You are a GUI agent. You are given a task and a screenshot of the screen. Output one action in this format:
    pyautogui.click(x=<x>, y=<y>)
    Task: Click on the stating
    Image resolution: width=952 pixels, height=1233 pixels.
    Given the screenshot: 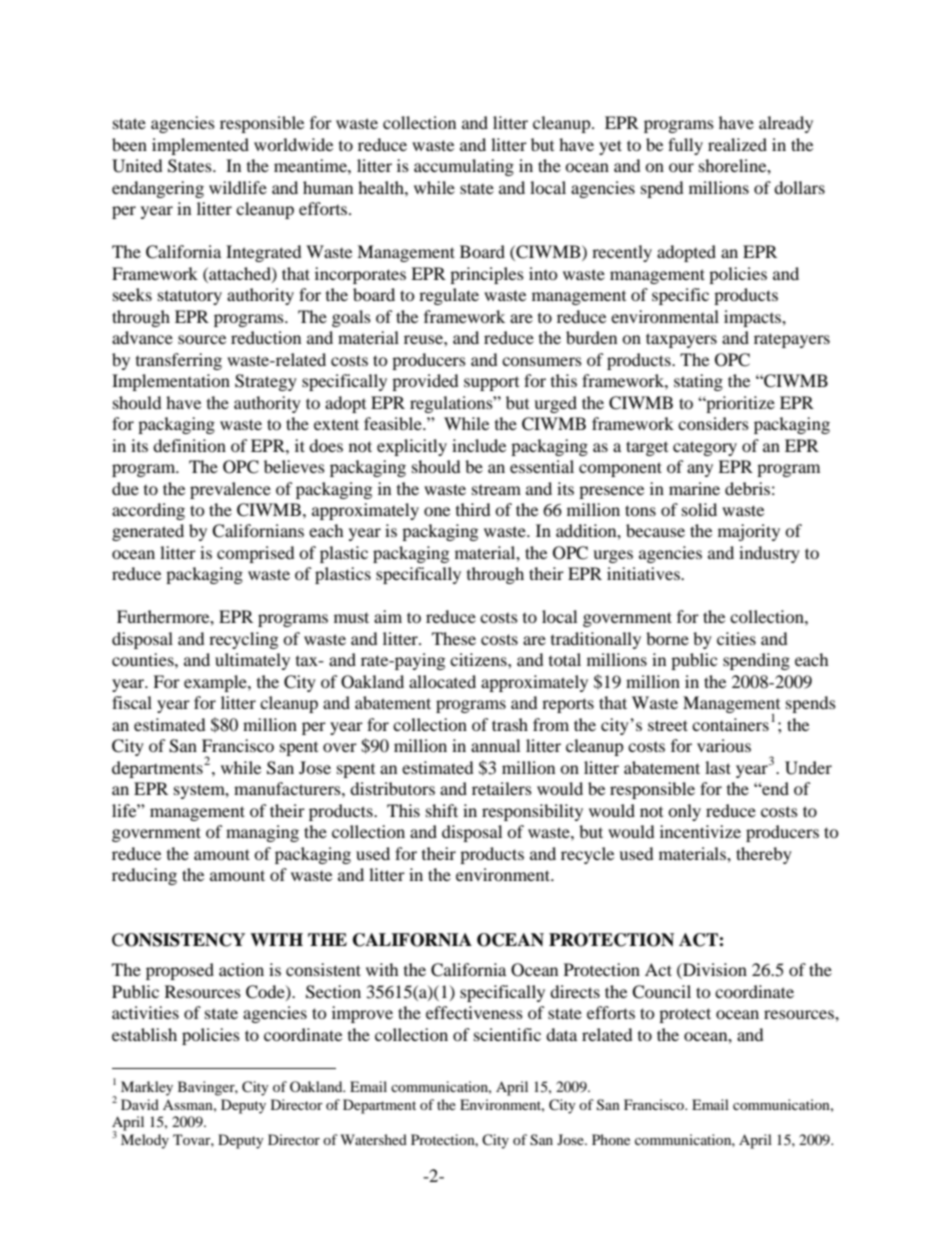 What is the action you would take?
    pyautogui.click(x=698, y=382)
